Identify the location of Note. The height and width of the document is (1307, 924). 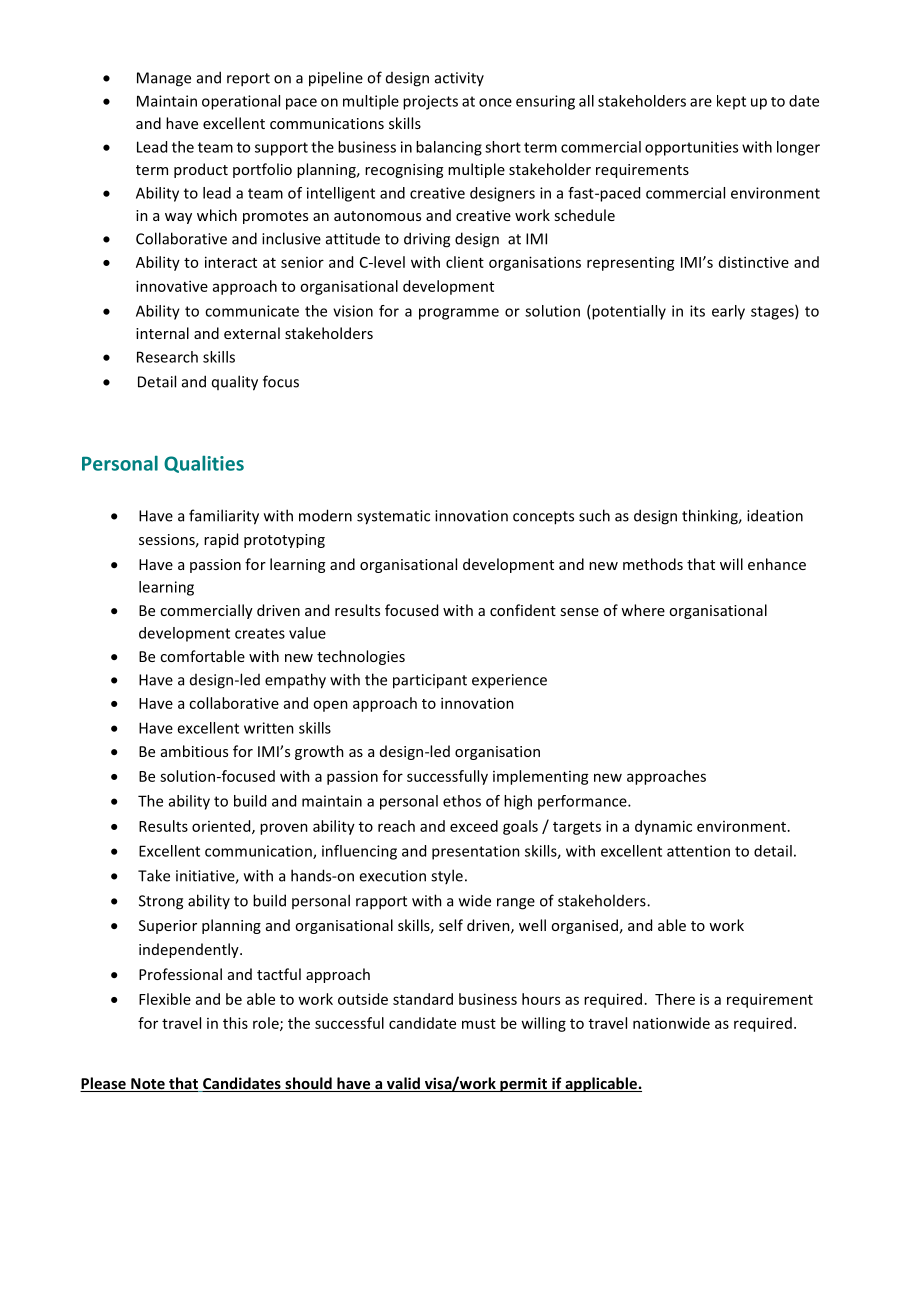
(148, 1085).
